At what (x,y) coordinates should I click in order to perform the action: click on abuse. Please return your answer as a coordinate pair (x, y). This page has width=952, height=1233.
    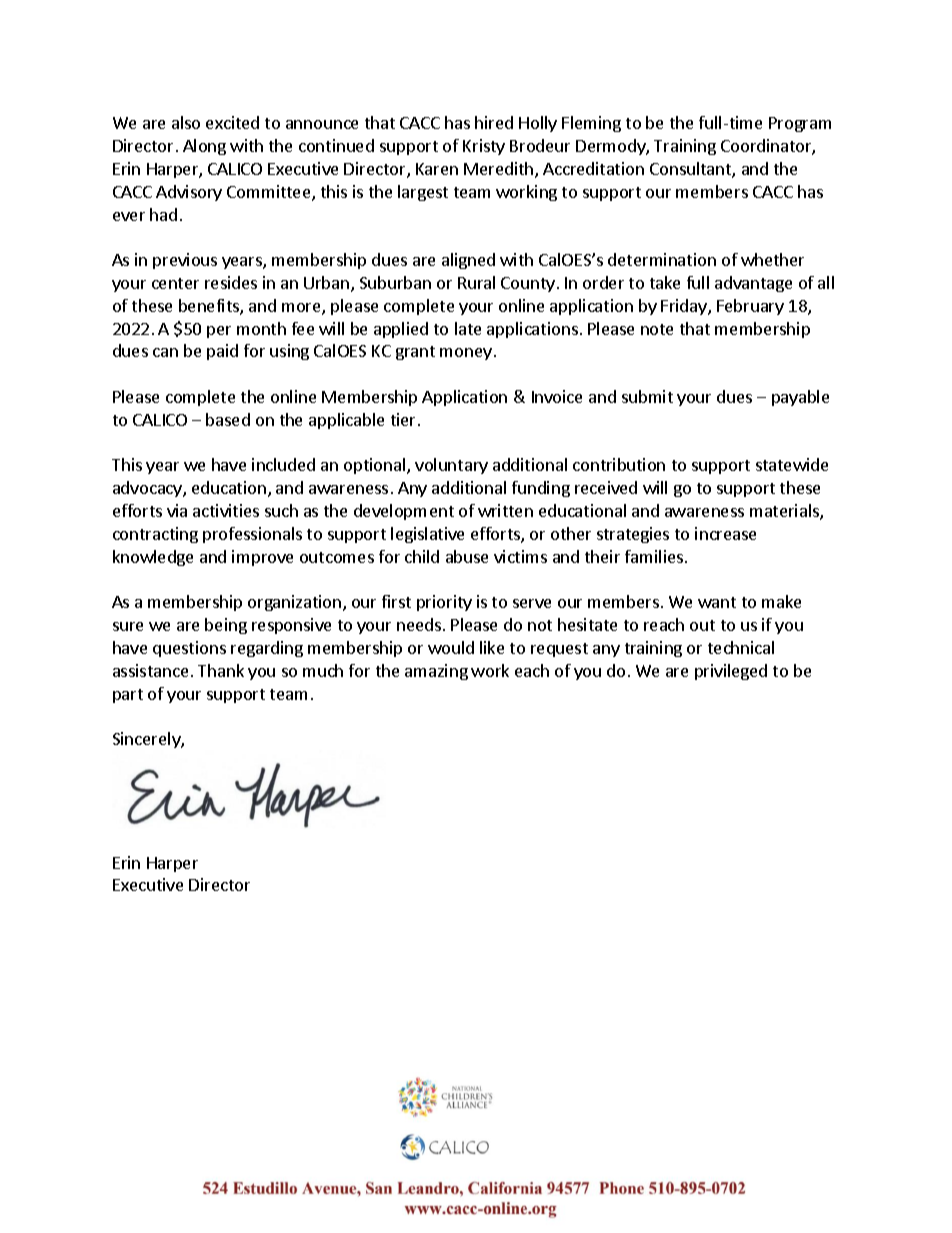
    Looking at the image, I should click on (467, 556).
